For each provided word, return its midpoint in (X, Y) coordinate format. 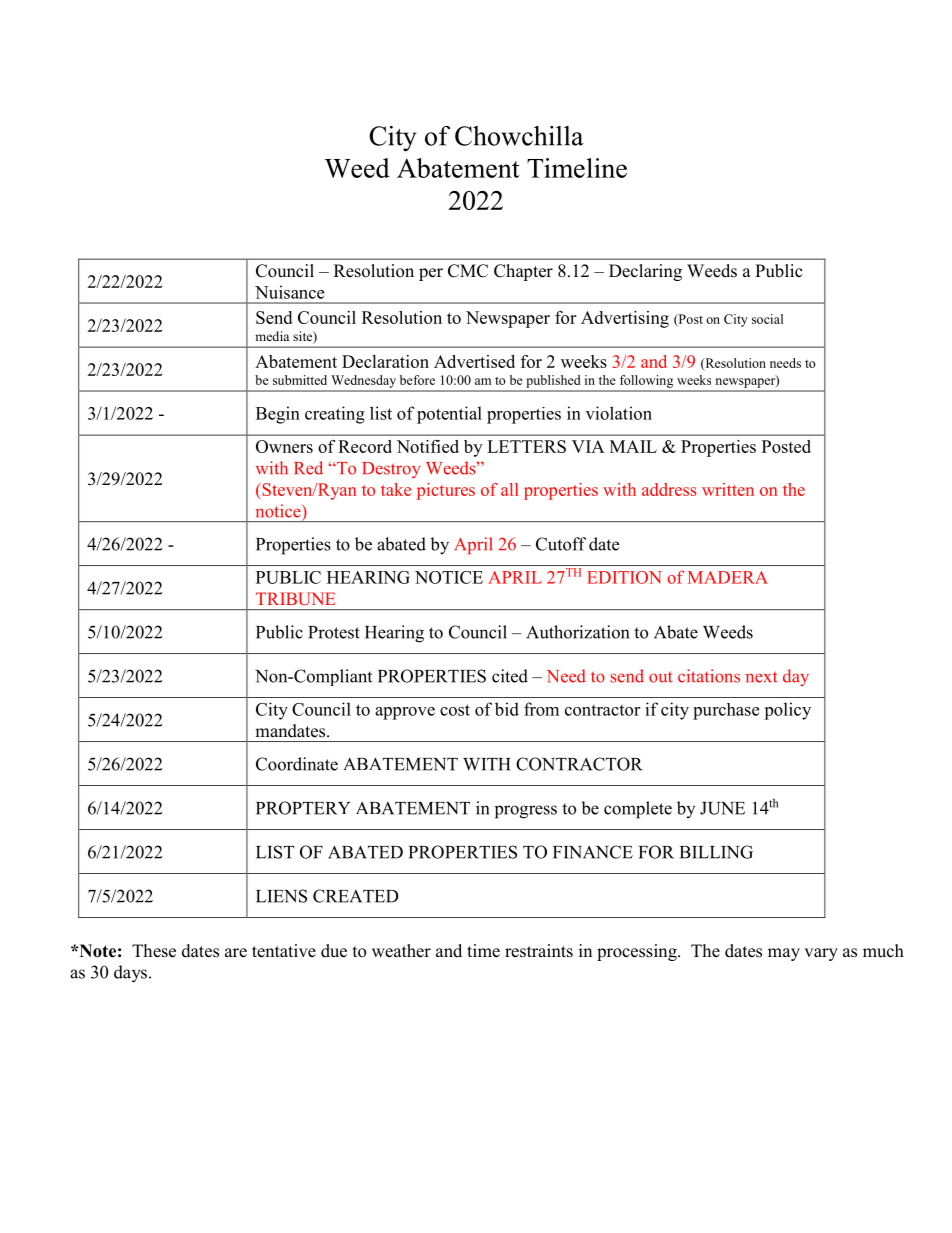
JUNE (722, 808)
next (761, 677)
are (236, 953)
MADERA (728, 577)
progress (526, 812)
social (767, 319)
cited (510, 676)
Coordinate (297, 764)
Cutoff (561, 544)
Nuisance (289, 292)
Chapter (523, 272)
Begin (278, 415)
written (728, 489)
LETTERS (526, 446)
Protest (334, 632)
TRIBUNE (295, 598)
